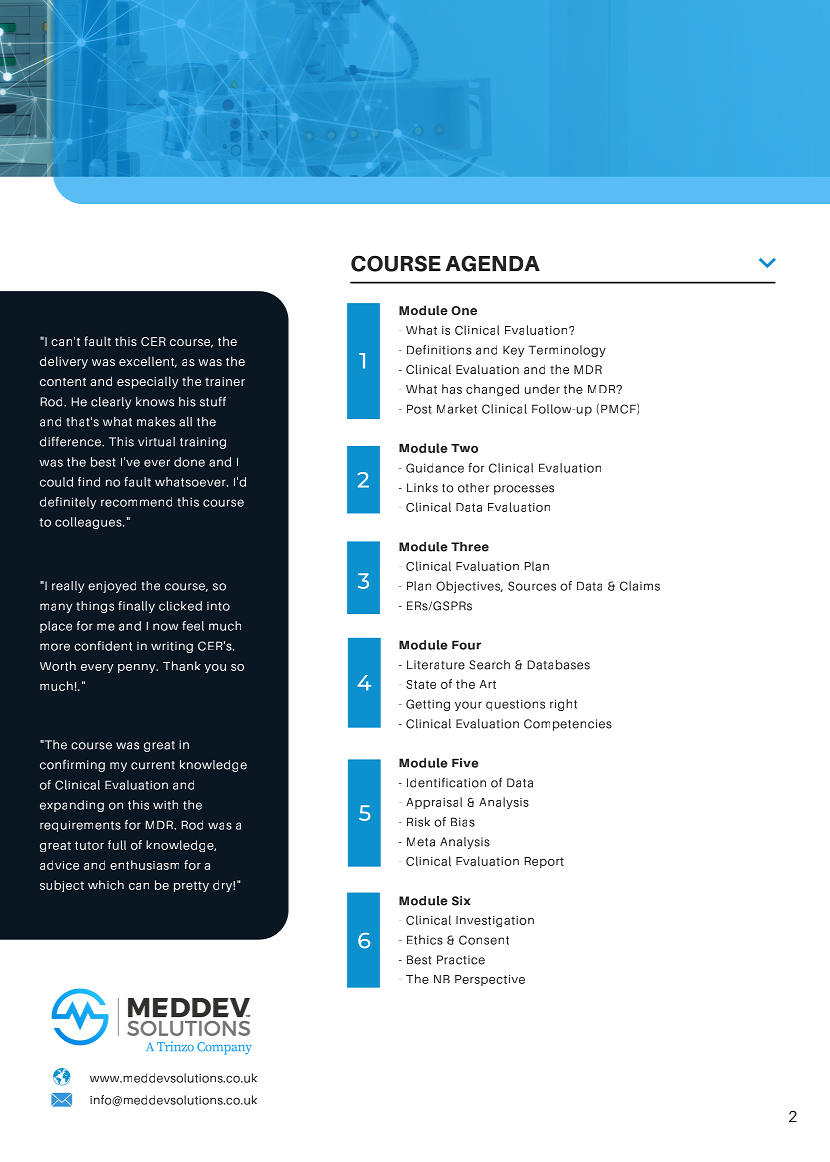 This screenshot has width=830, height=1162. I want to click on Company, so click(224, 1048).
